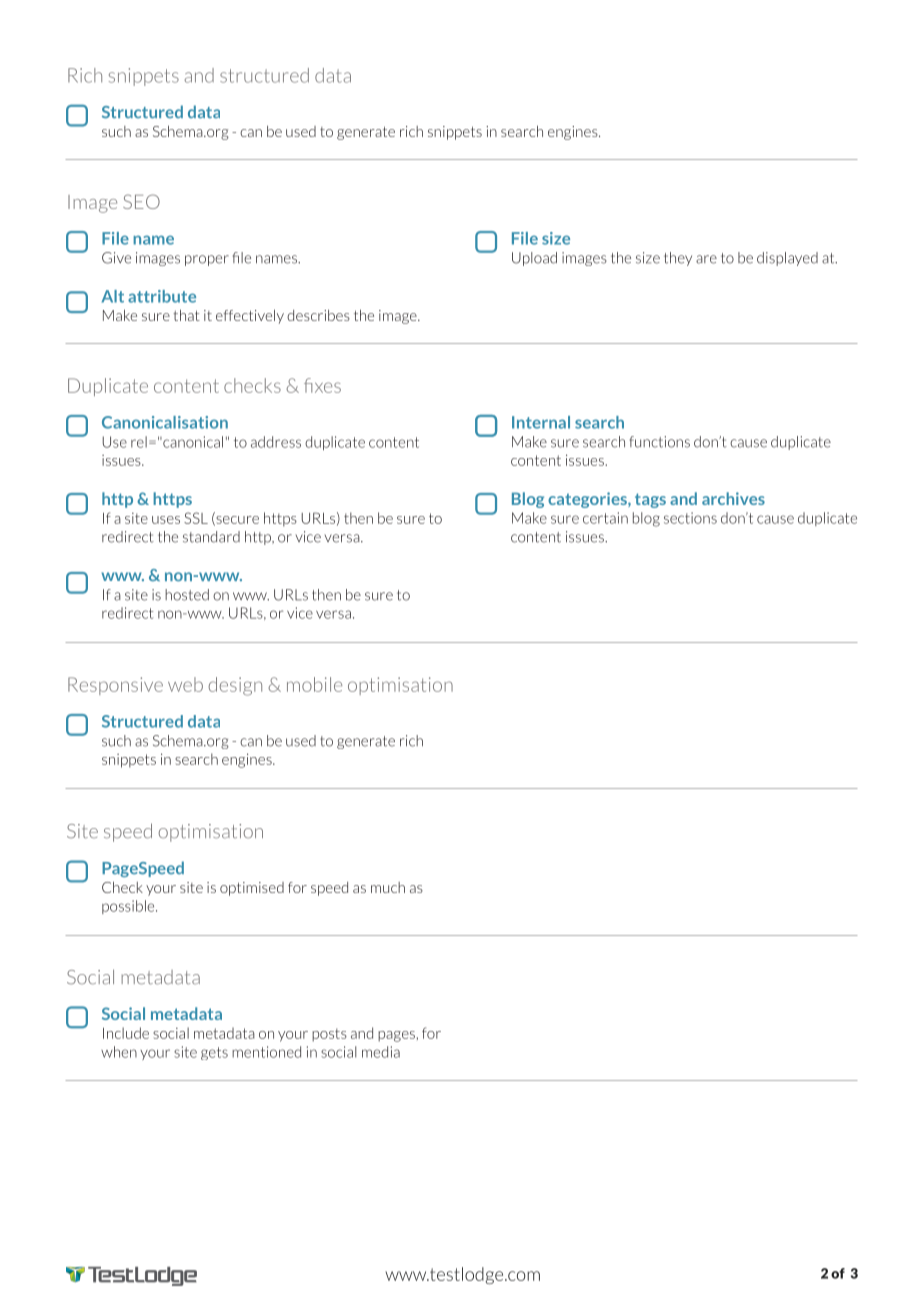  I want to click on hosted, so click(187, 595).
